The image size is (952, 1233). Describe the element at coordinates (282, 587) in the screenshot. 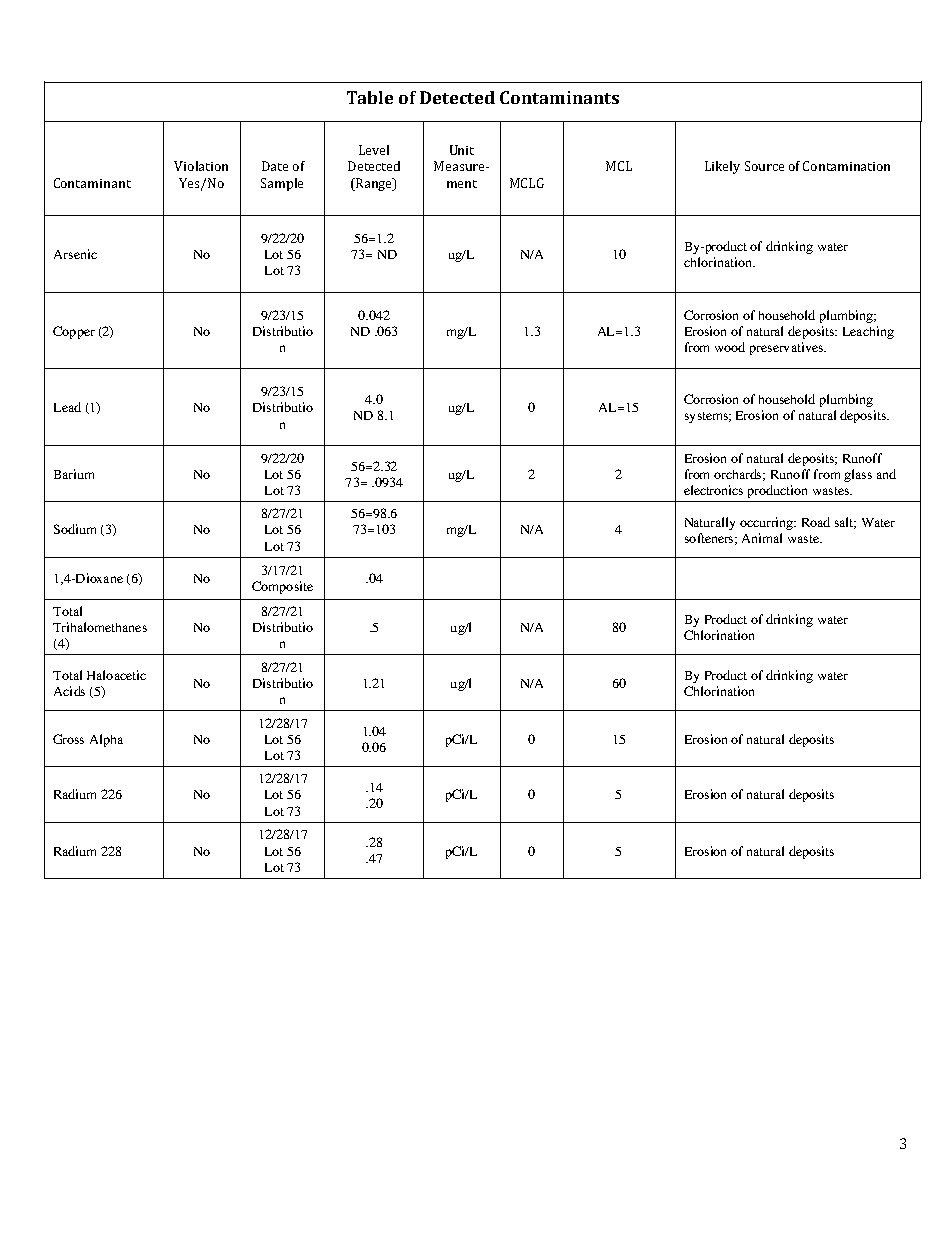

I see `Composite` at that location.
